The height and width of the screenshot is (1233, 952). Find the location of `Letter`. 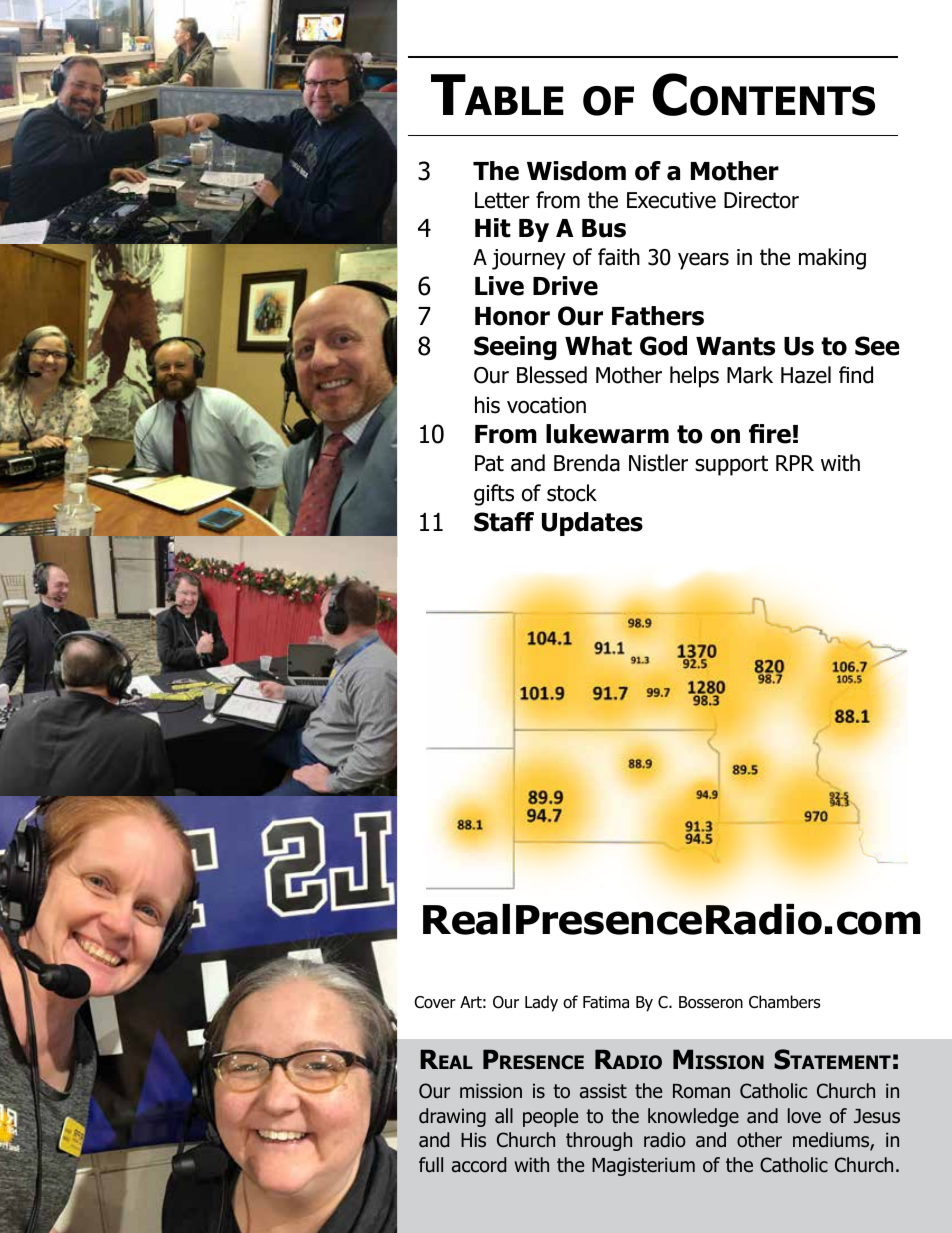

Letter is located at coordinates (502, 200).
